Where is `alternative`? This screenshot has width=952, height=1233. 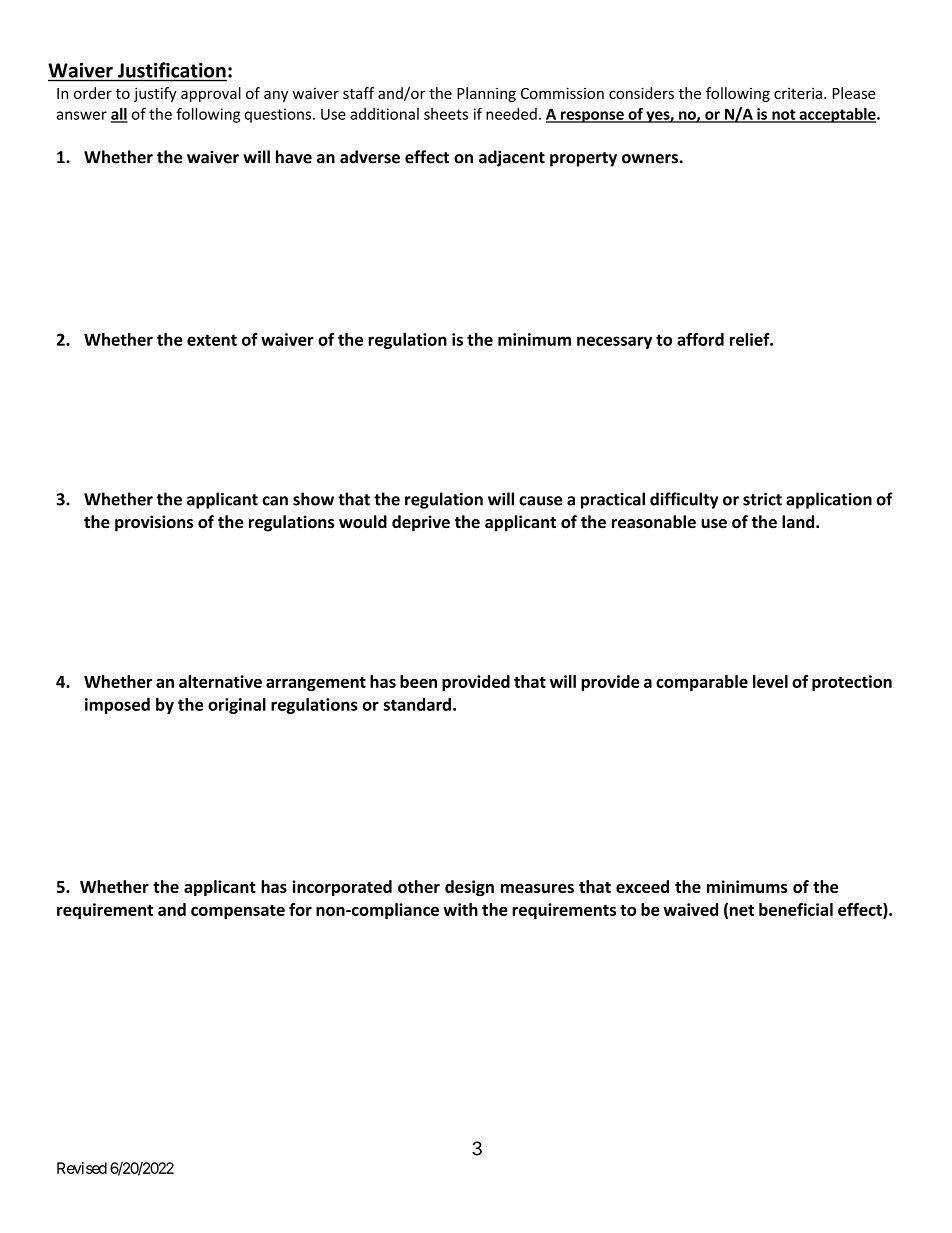
alternative is located at coordinates (220, 681).
